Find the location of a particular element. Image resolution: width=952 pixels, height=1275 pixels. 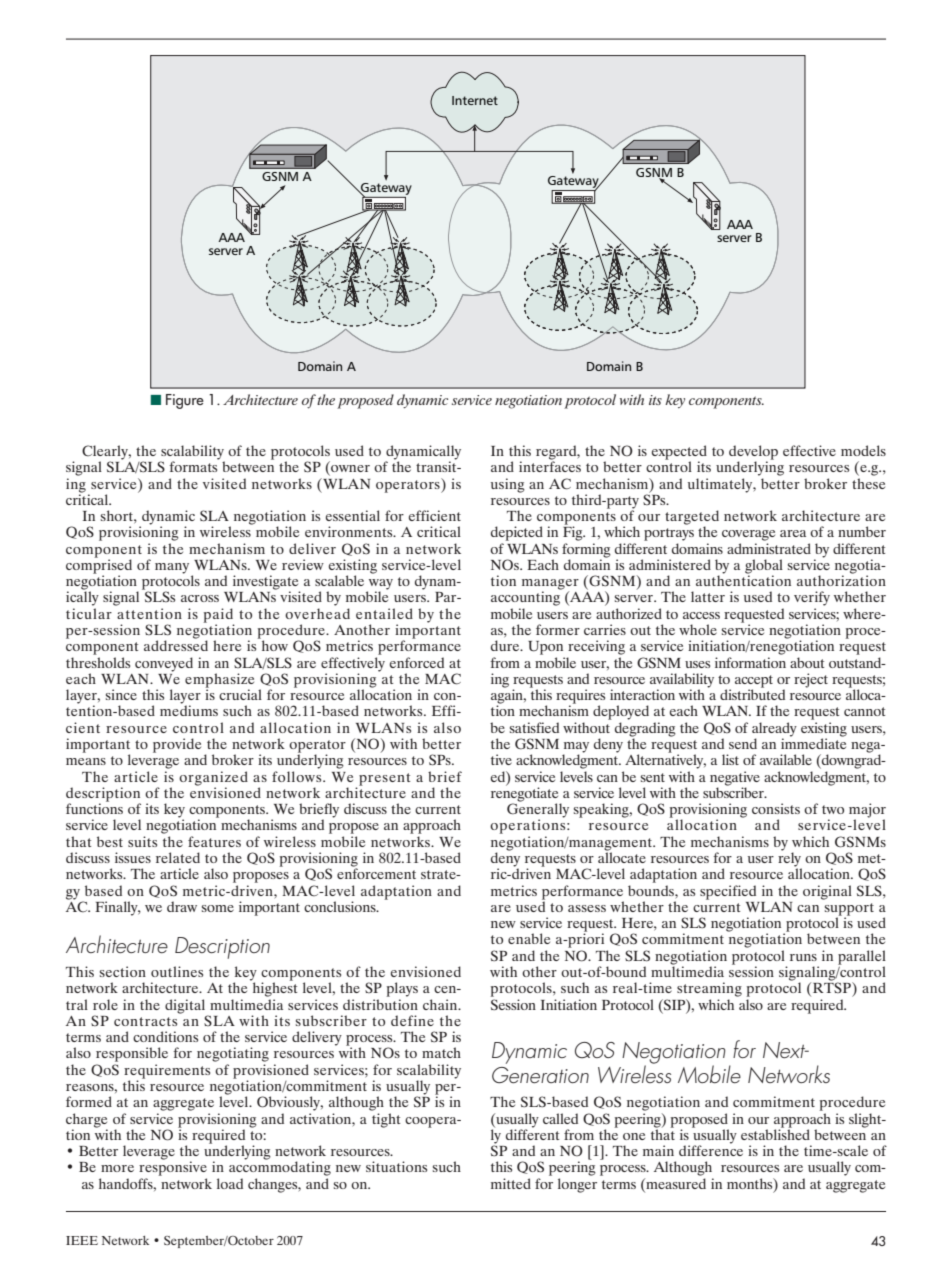

responsive is located at coordinates (173, 1167).
